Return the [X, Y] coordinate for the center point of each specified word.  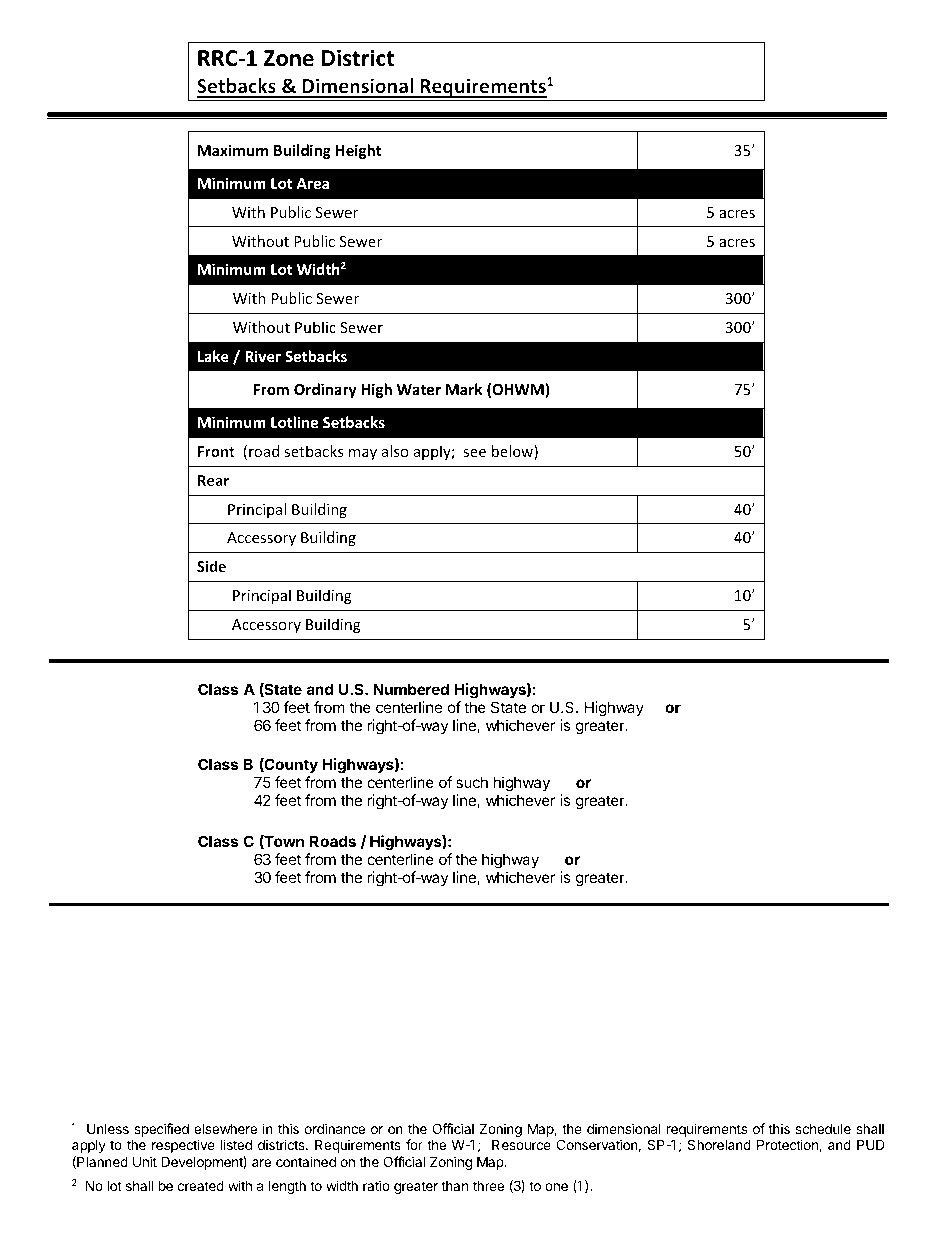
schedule [823, 1129]
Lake [213, 356]
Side [211, 566]
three [488, 1186]
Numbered [411, 689]
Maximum [233, 150]
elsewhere [225, 1129]
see [474, 453]
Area [312, 183]
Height [359, 151]
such [472, 782]
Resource [521, 1144]
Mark [464, 389]
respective [183, 1146]
